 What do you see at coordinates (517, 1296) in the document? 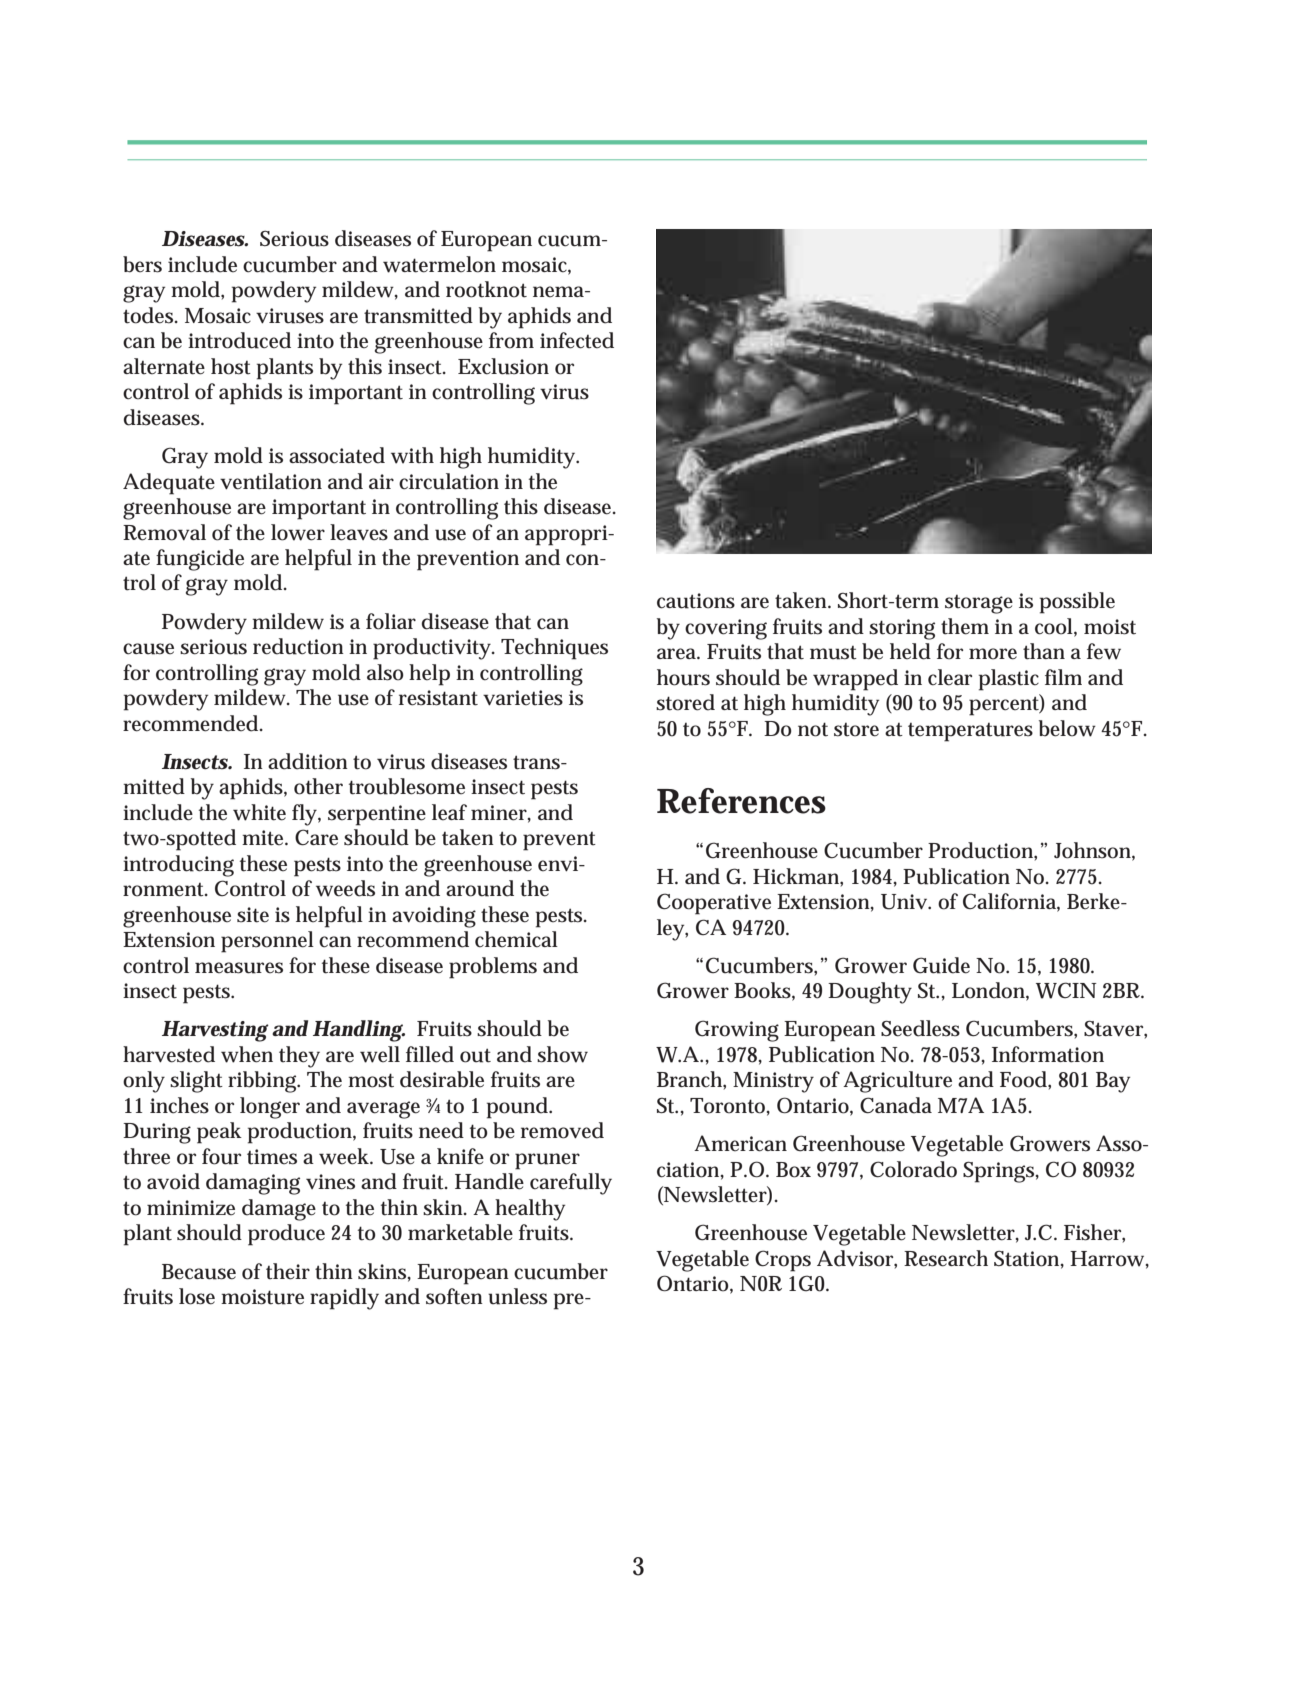
I see `unless` at bounding box center [517, 1296].
